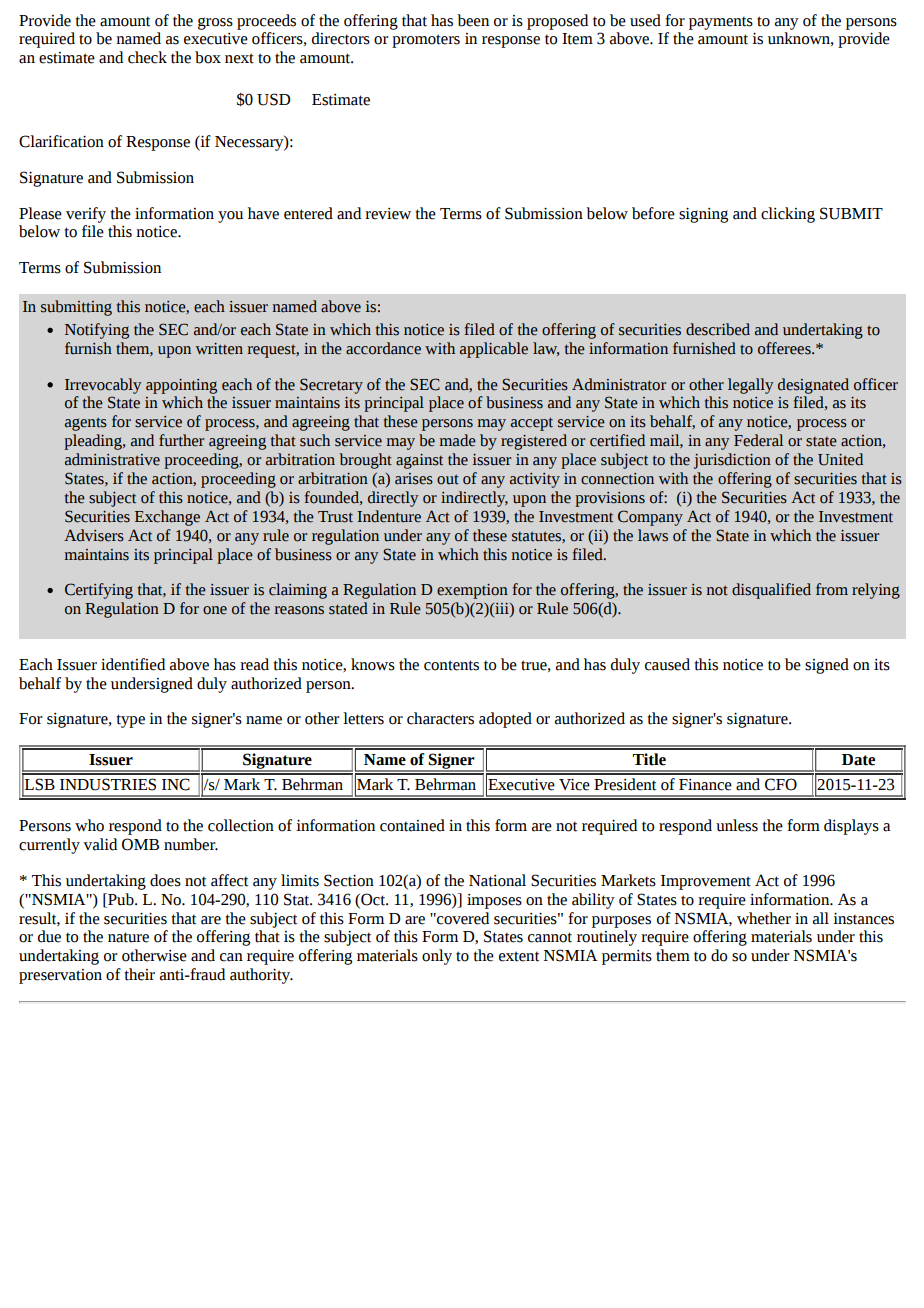  Describe the element at coordinates (414, 479) in the document. I see `arises` at that location.
